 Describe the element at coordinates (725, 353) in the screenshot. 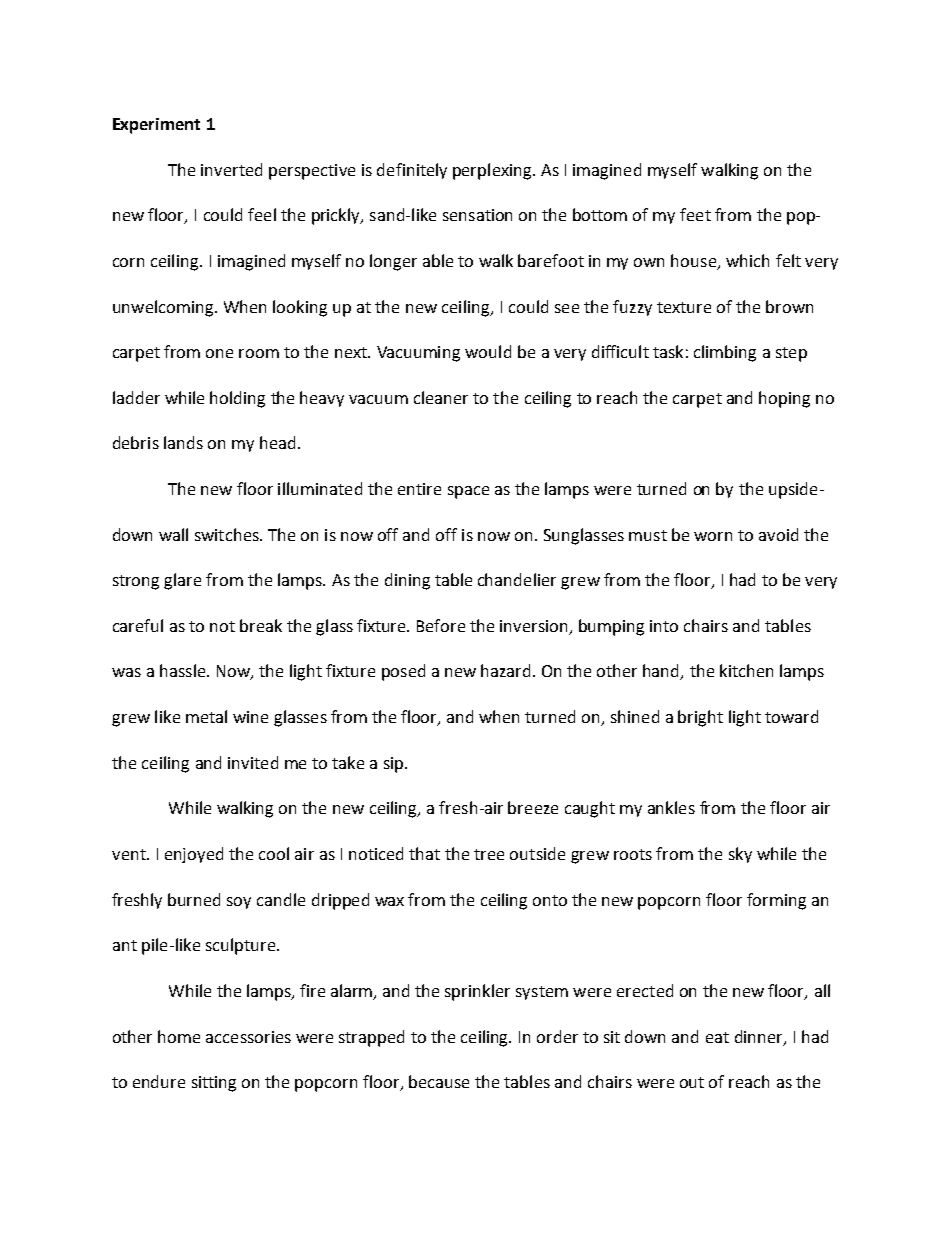

I see `climbing` at that location.
